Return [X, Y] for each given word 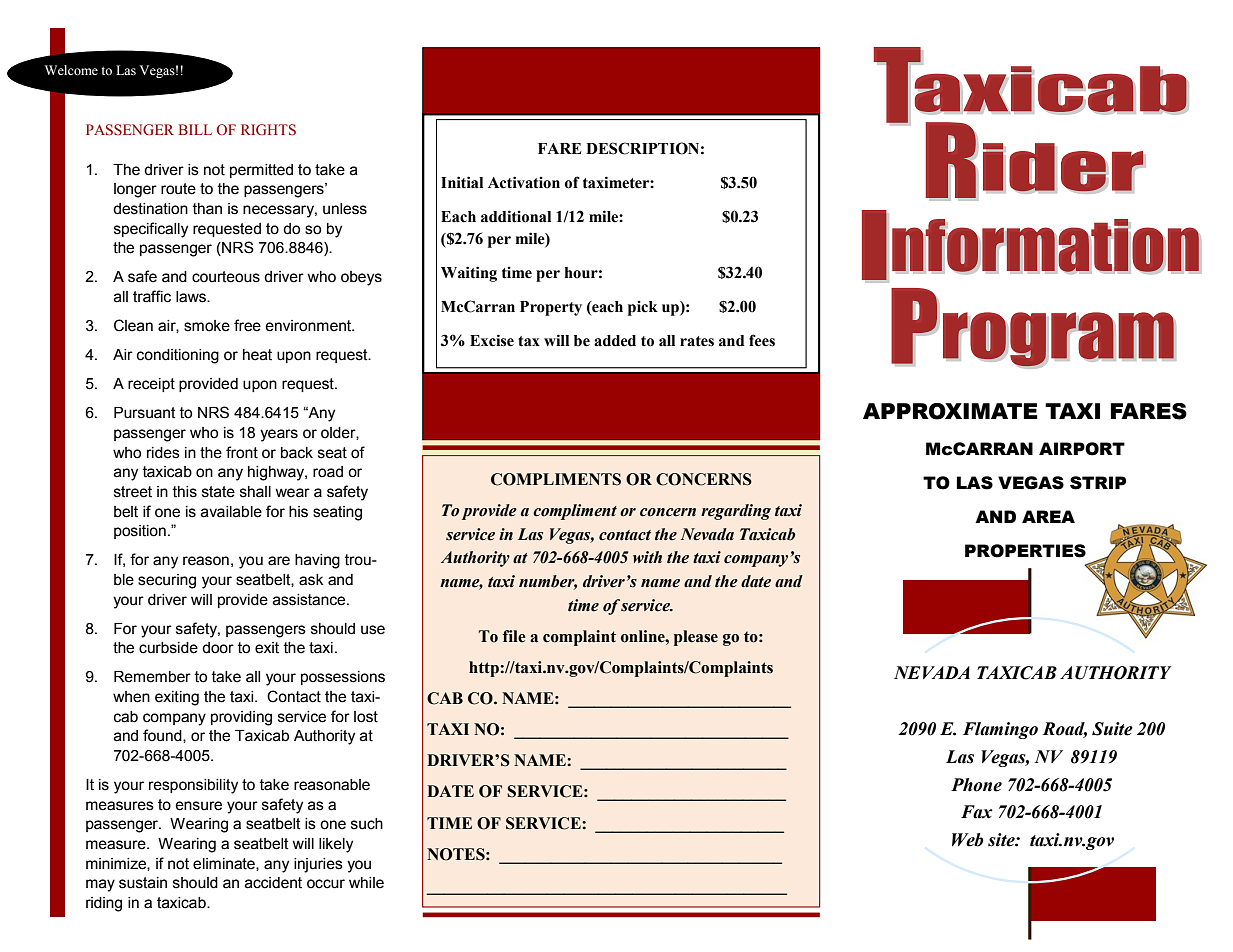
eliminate [225, 864]
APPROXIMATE [950, 411]
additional [516, 216]
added [615, 341]
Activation [524, 182]
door [218, 648]
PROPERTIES [1025, 551]
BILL [195, 129]
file [514, 636]
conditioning [178, 356]
